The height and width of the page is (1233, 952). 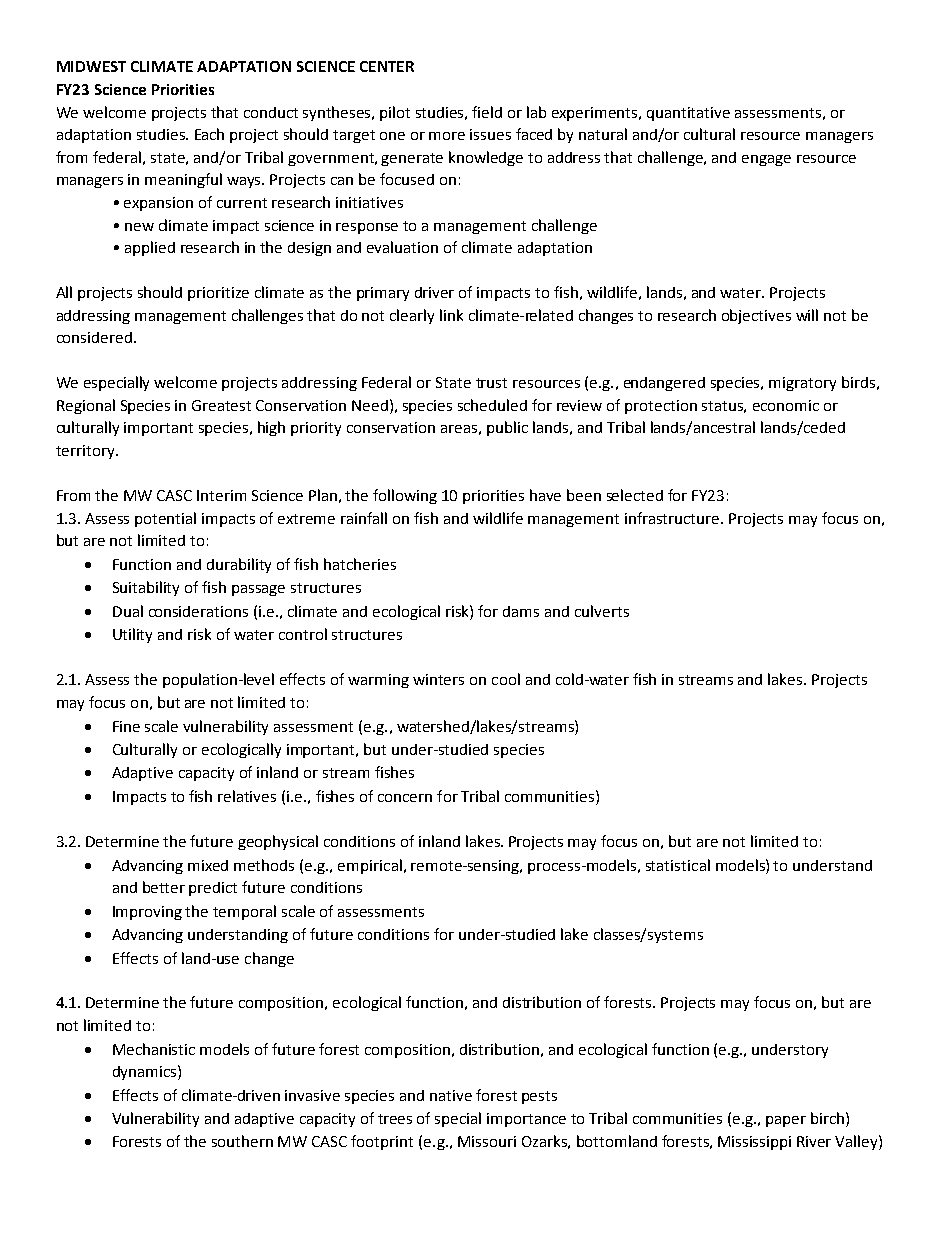 I want to click on field, so click(x=487, y=112).
